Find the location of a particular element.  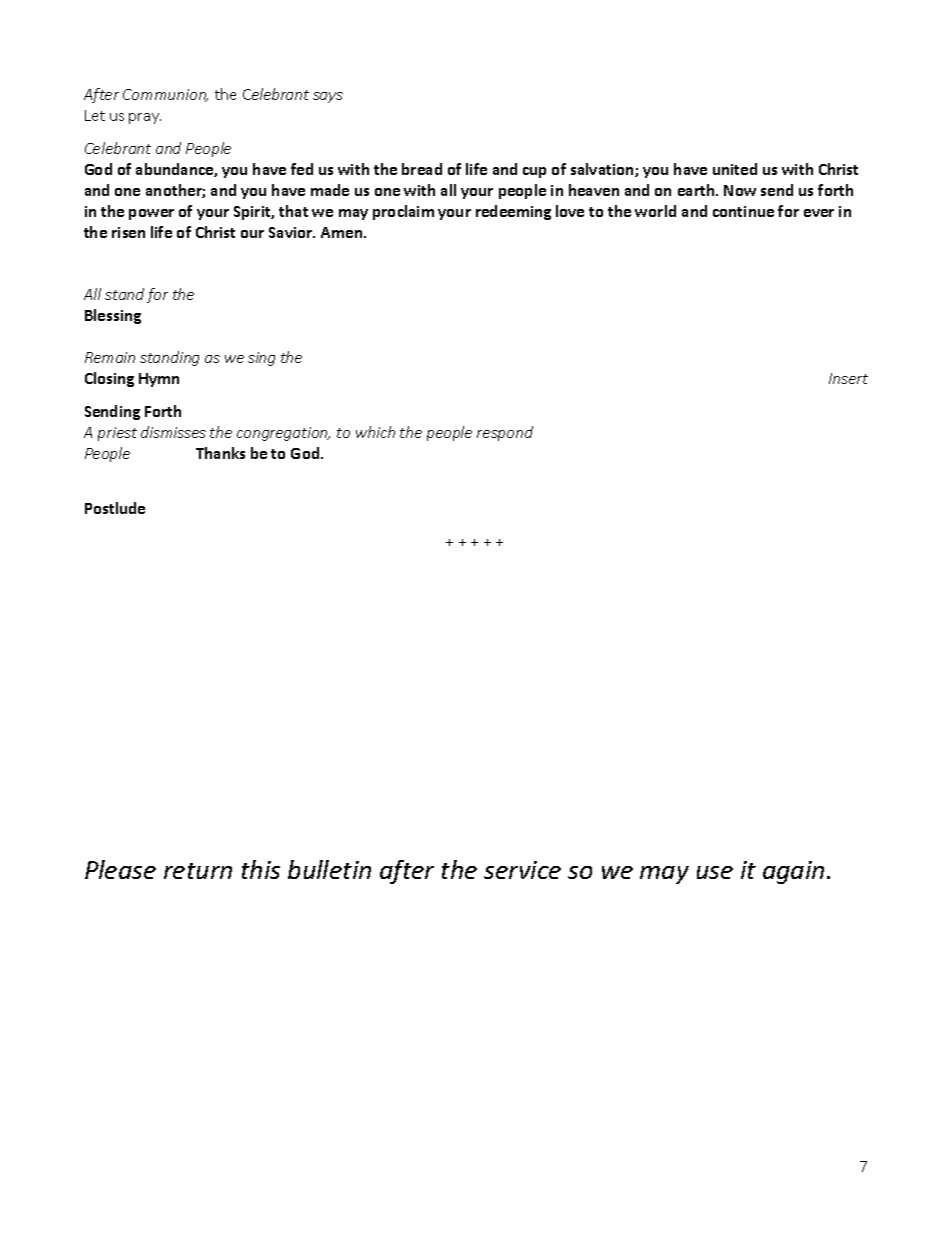

bread is located at coordinates (422, 169).
